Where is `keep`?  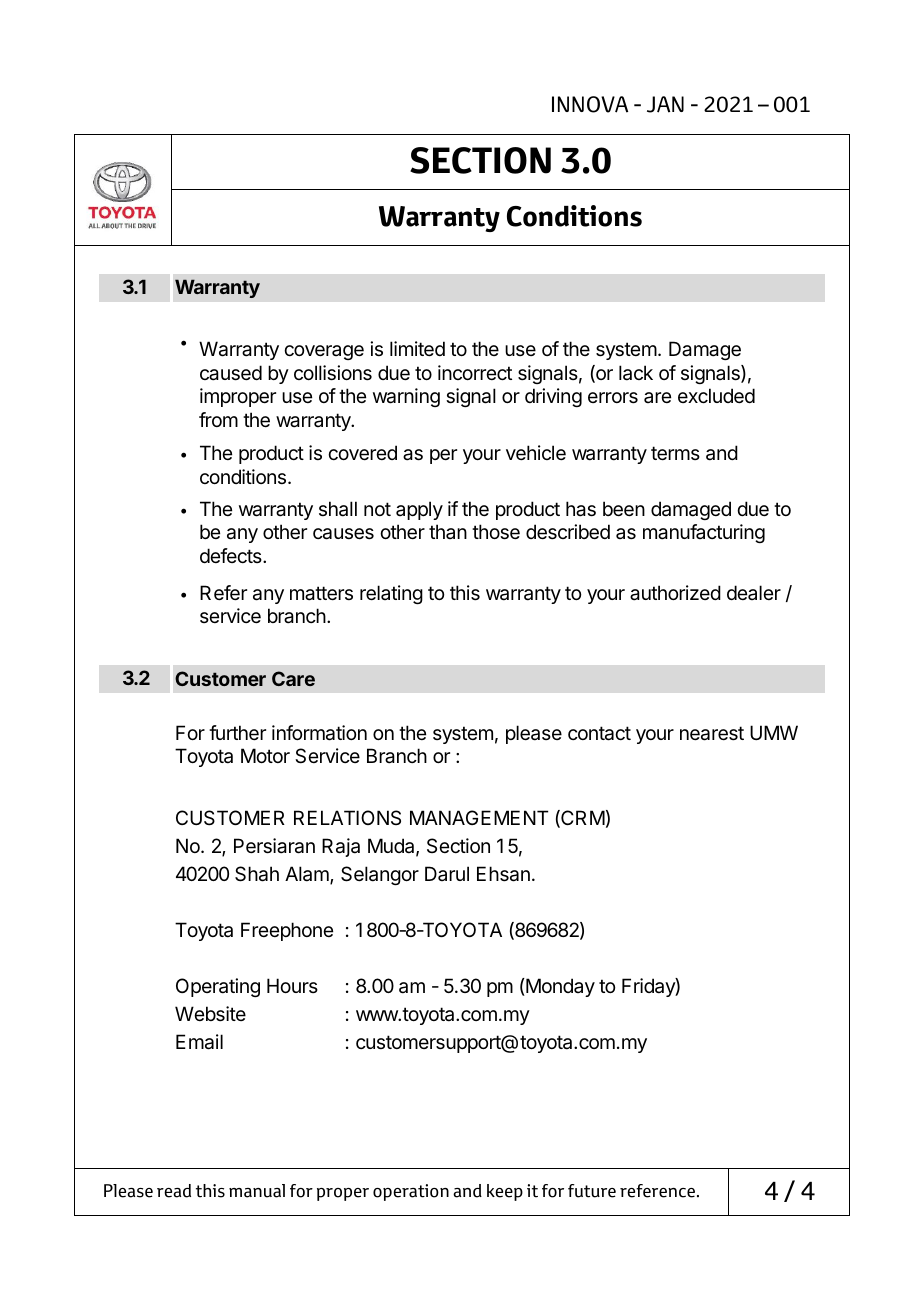 keep is located at coordinates (505, 1192).
